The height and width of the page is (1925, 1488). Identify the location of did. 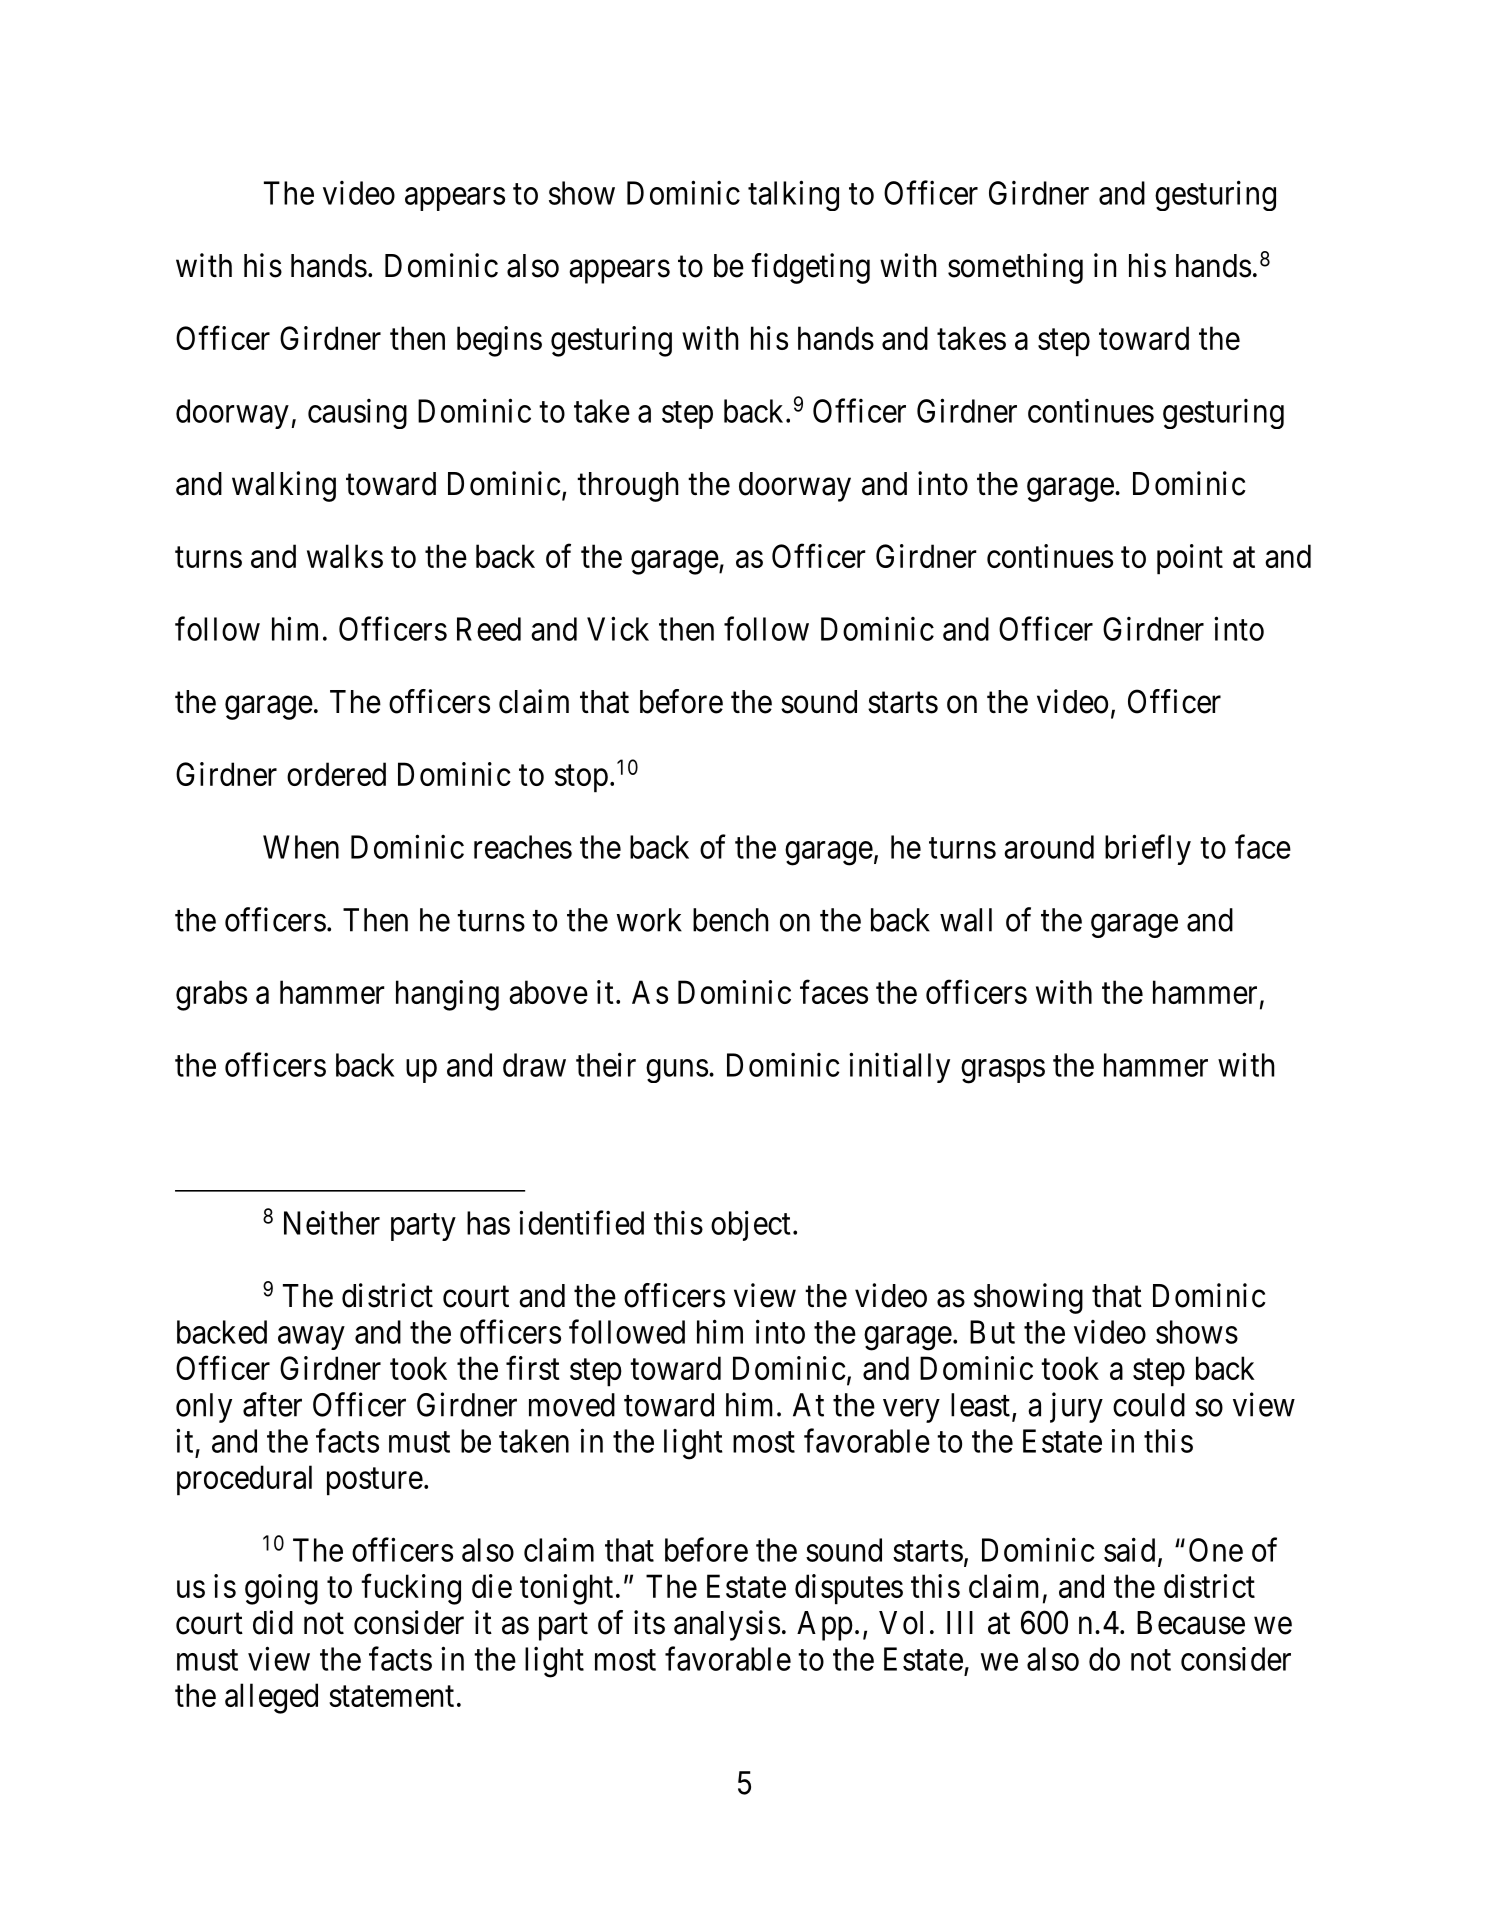
(273, 1622).
